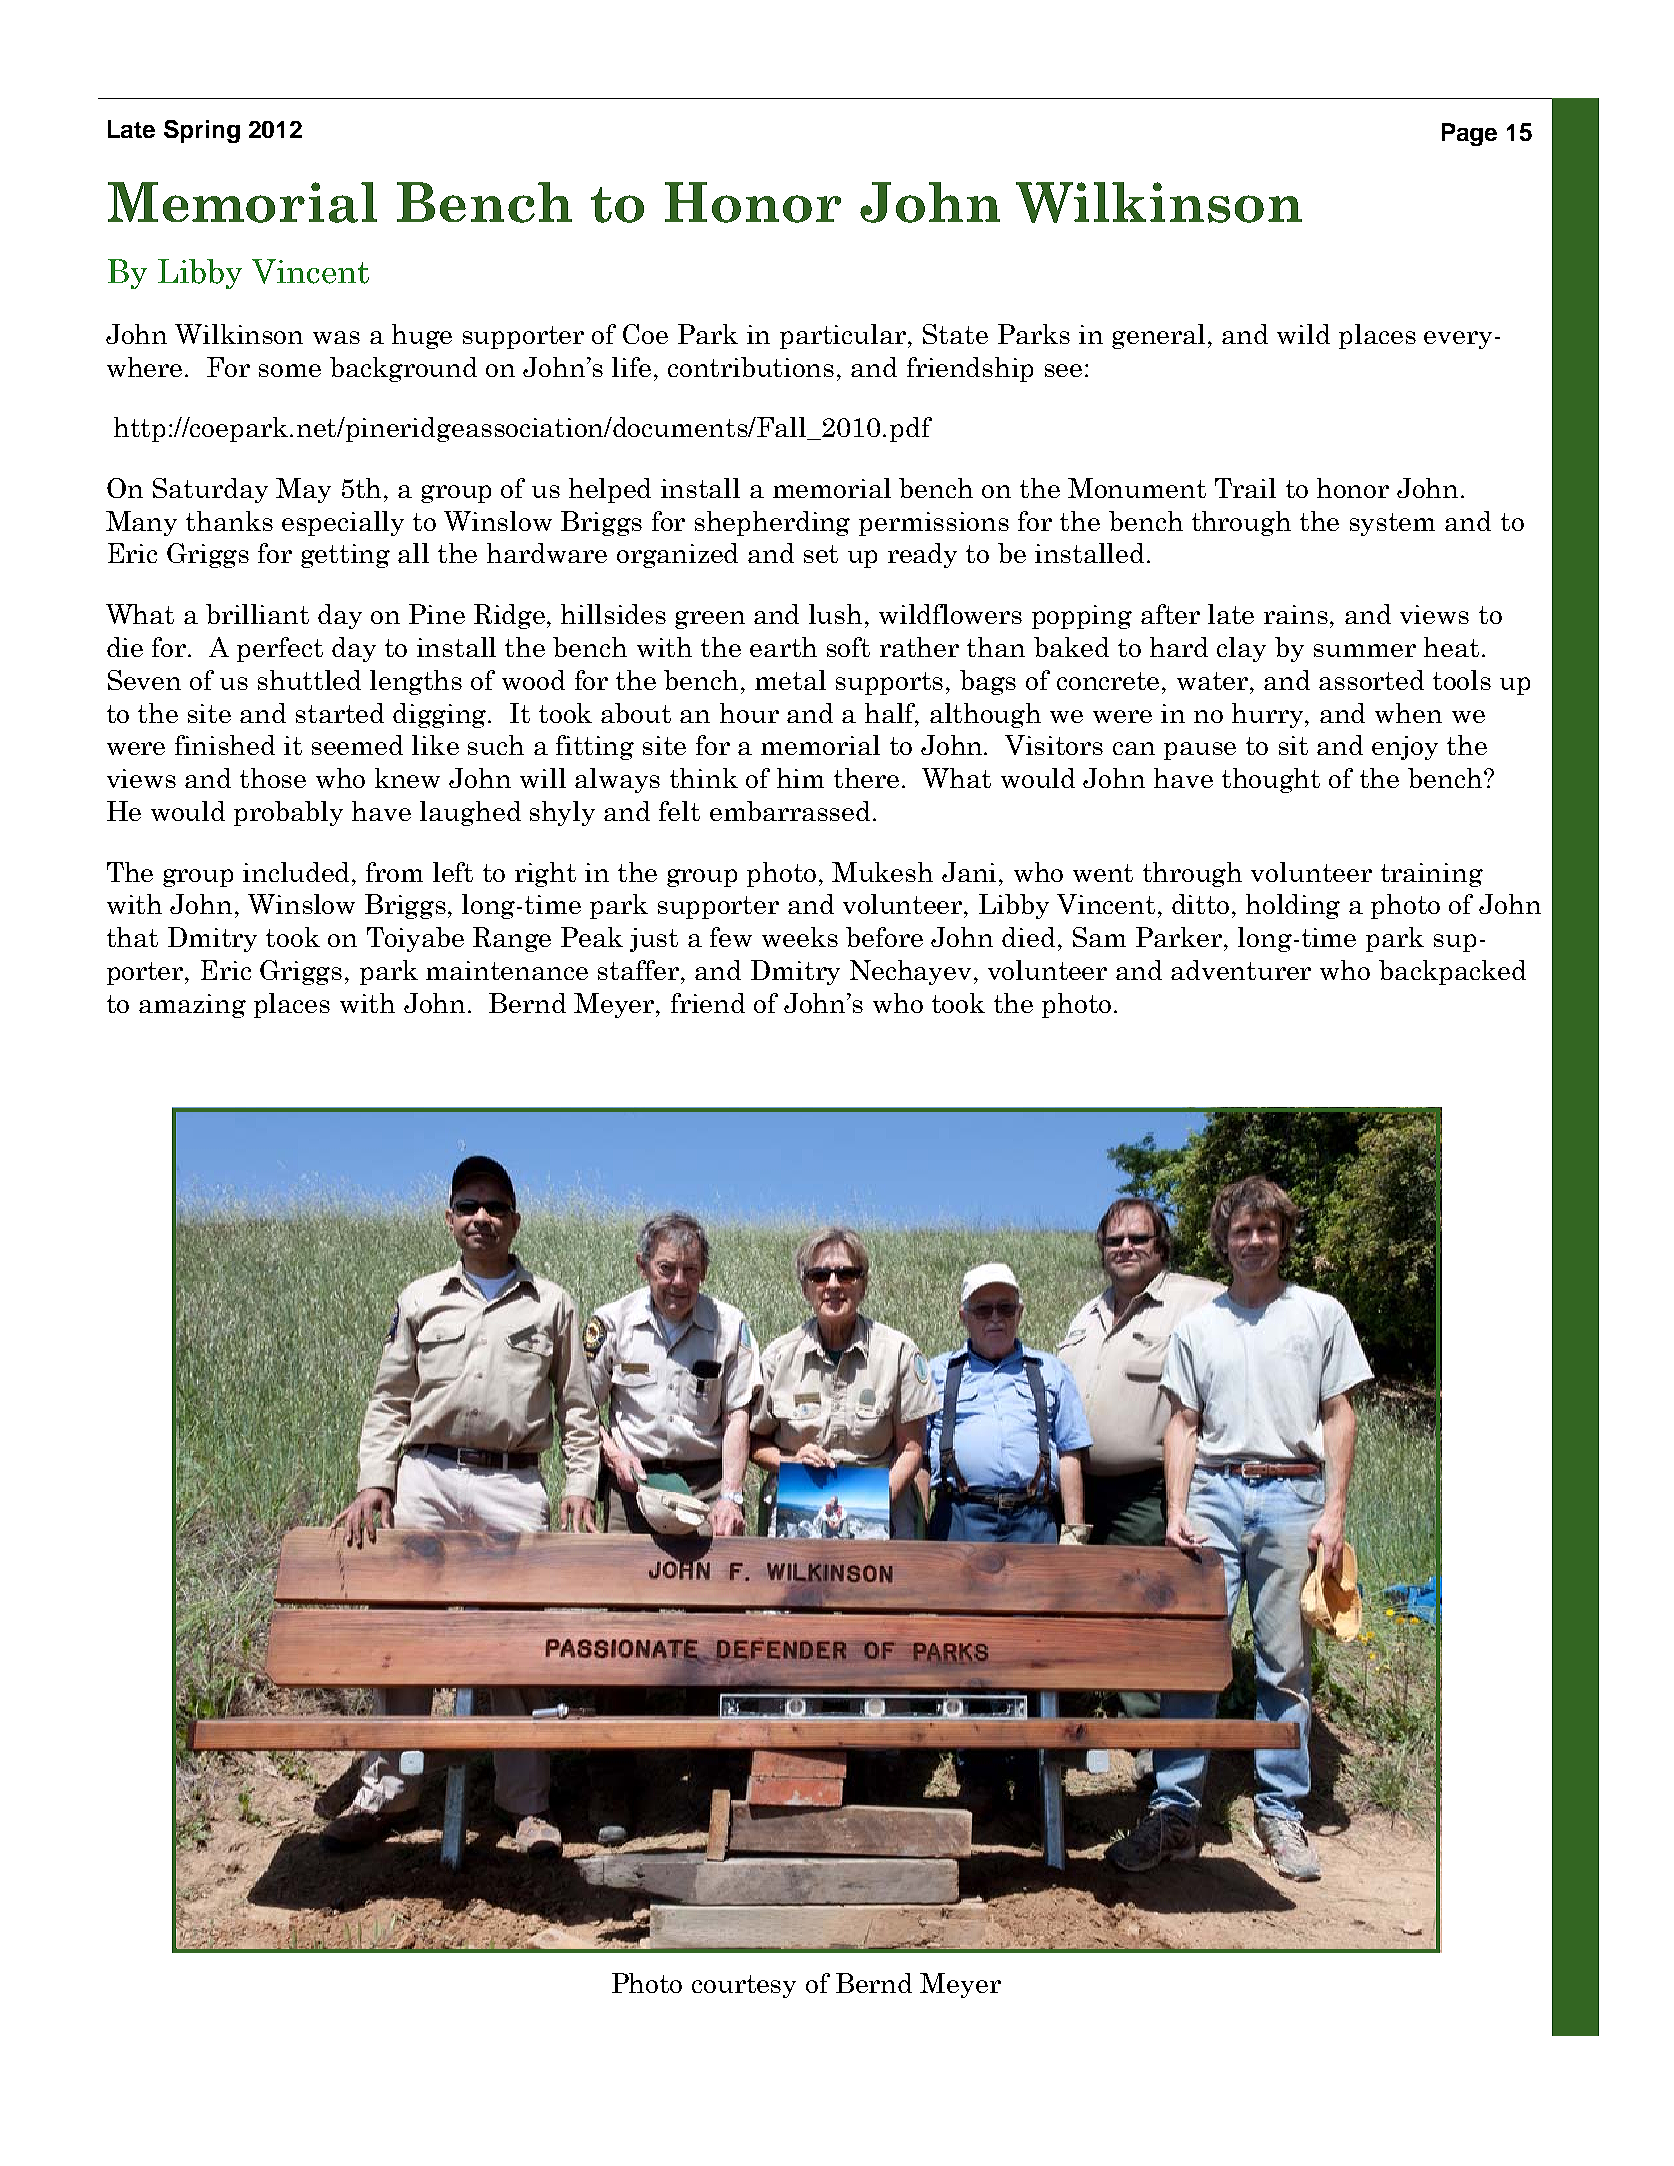  I want to click on particular, so click(844, 336).
